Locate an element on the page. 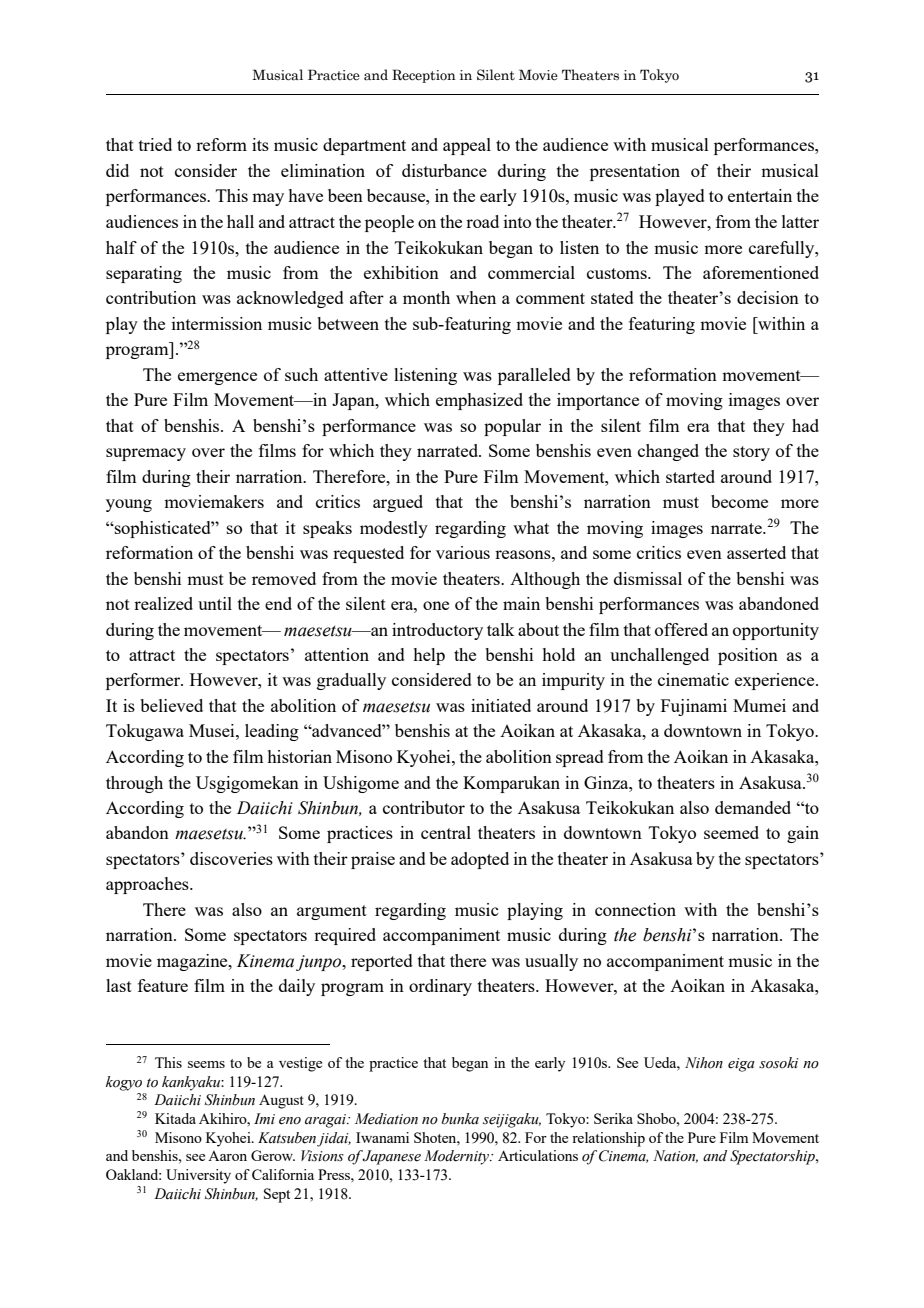  believed is located at coordinates (171, 705).
